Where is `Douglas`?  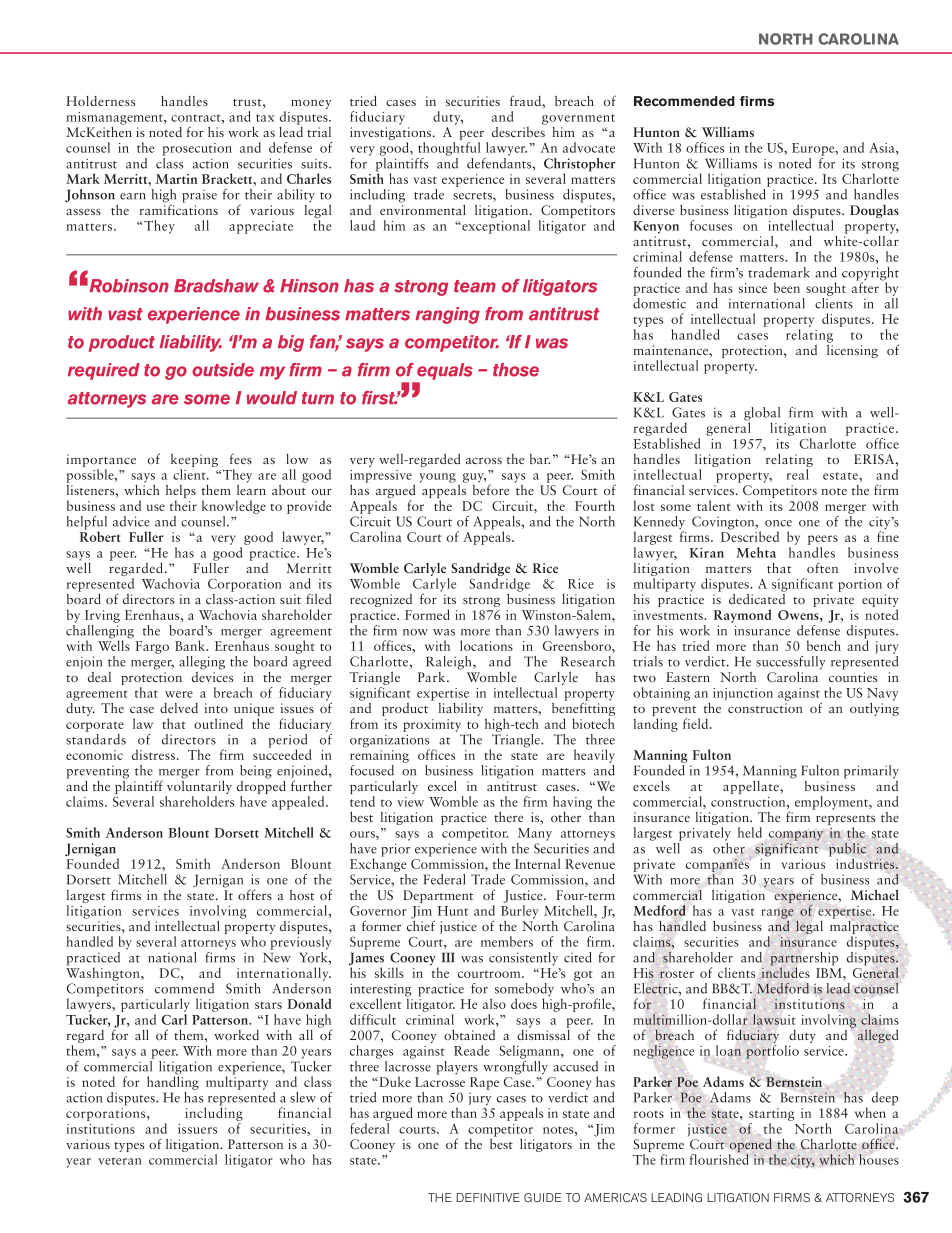 Douglas is located at coordinates (874, 211).
